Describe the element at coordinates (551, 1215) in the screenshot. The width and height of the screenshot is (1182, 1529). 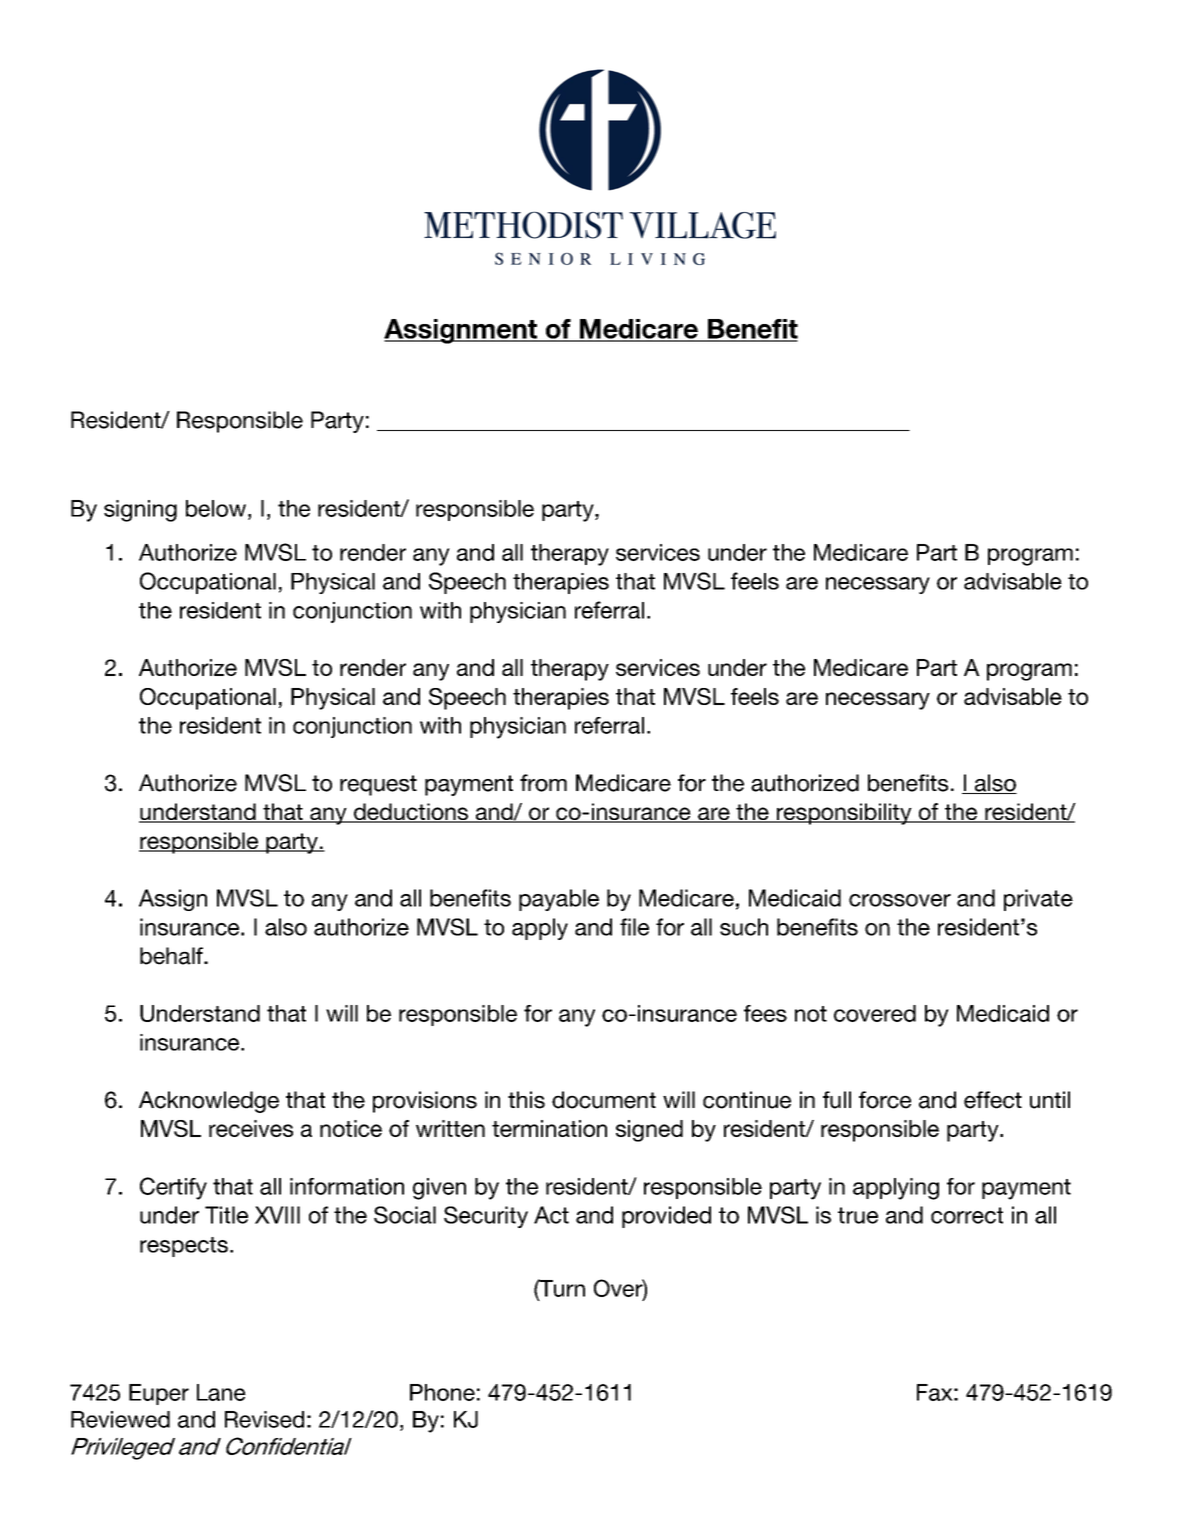
I see `Act` at that location.
